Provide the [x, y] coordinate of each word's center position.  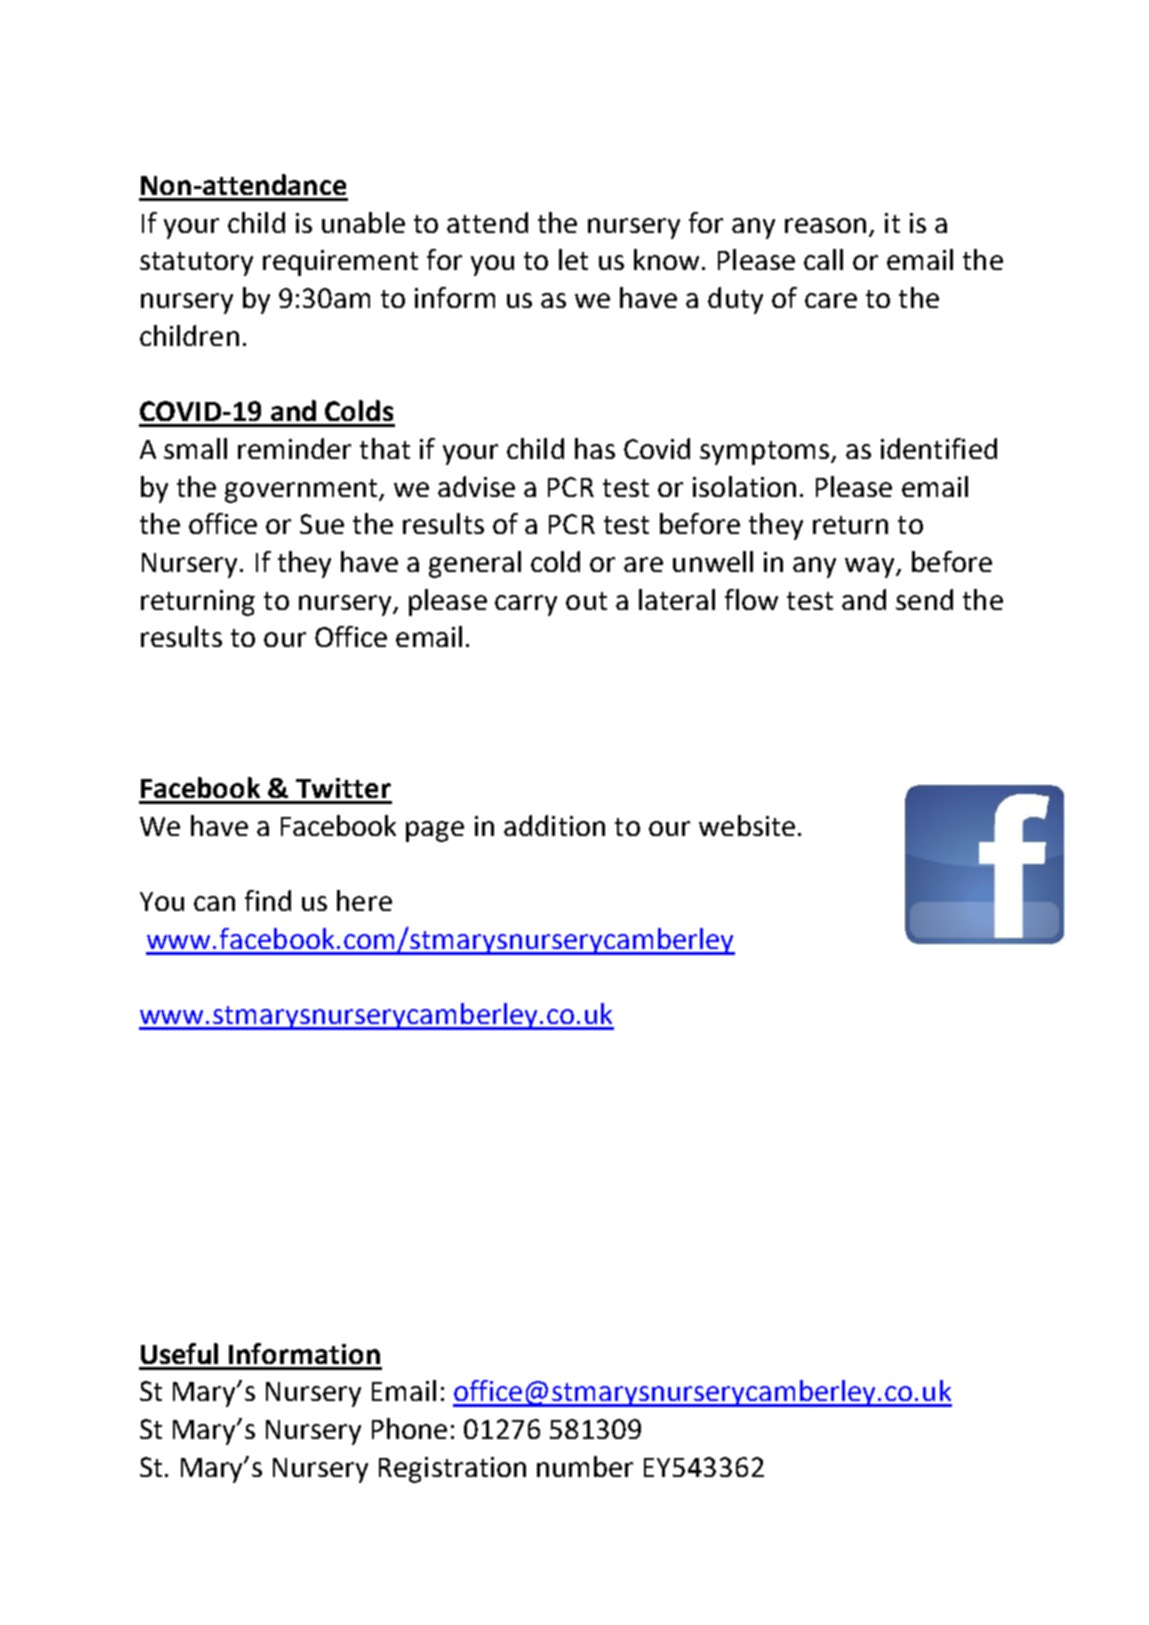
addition [554, 825]
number [585, 1466]
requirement [340, 263]
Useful [179, 1353]
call [823, 259]
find [268, 900]
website [747, 825]
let [573, 259]
